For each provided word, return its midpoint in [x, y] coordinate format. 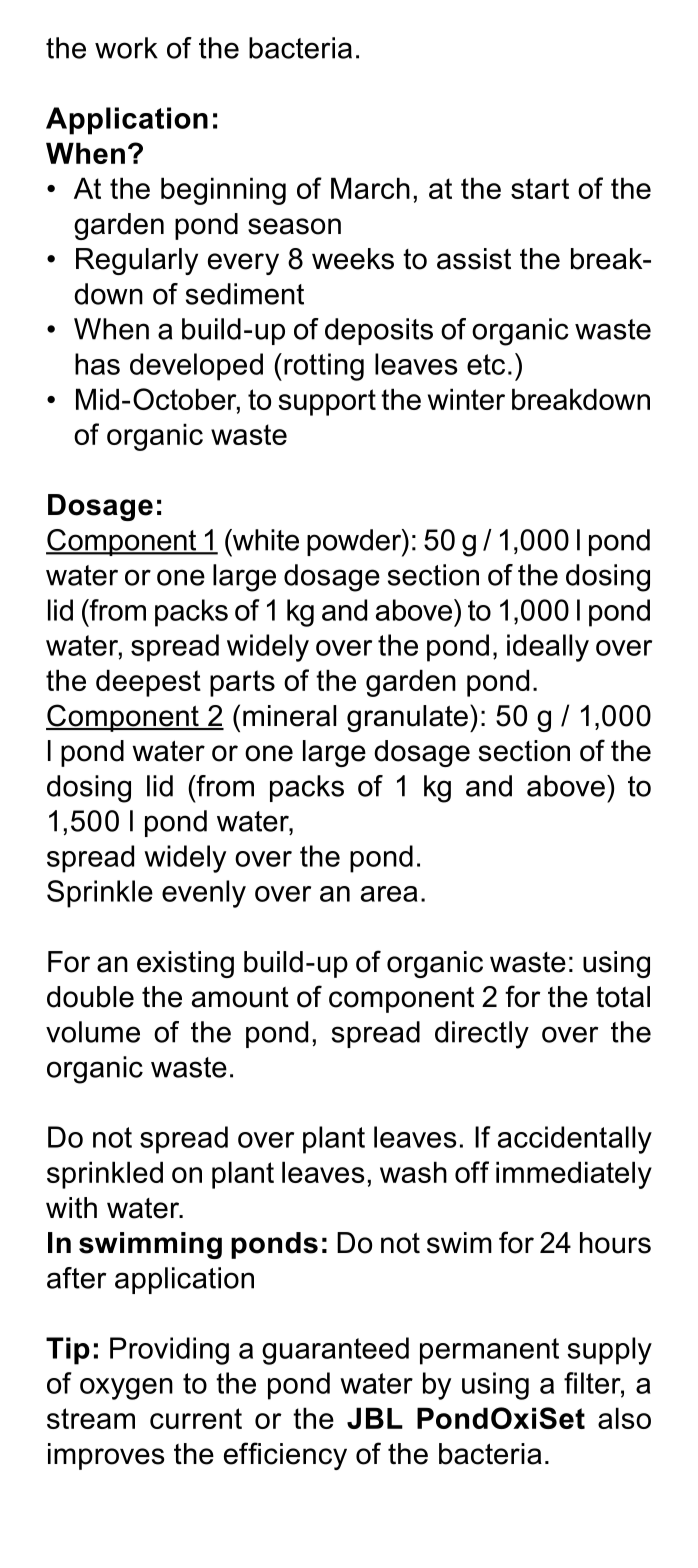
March [370, 188]
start [540, 188]
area [389, 894]
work [126, 48]
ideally [548, 648]
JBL [375, 1418]
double [90, 997]
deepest [148, 683]
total [623, 997]
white [264, 540]
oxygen [126, 1389]
